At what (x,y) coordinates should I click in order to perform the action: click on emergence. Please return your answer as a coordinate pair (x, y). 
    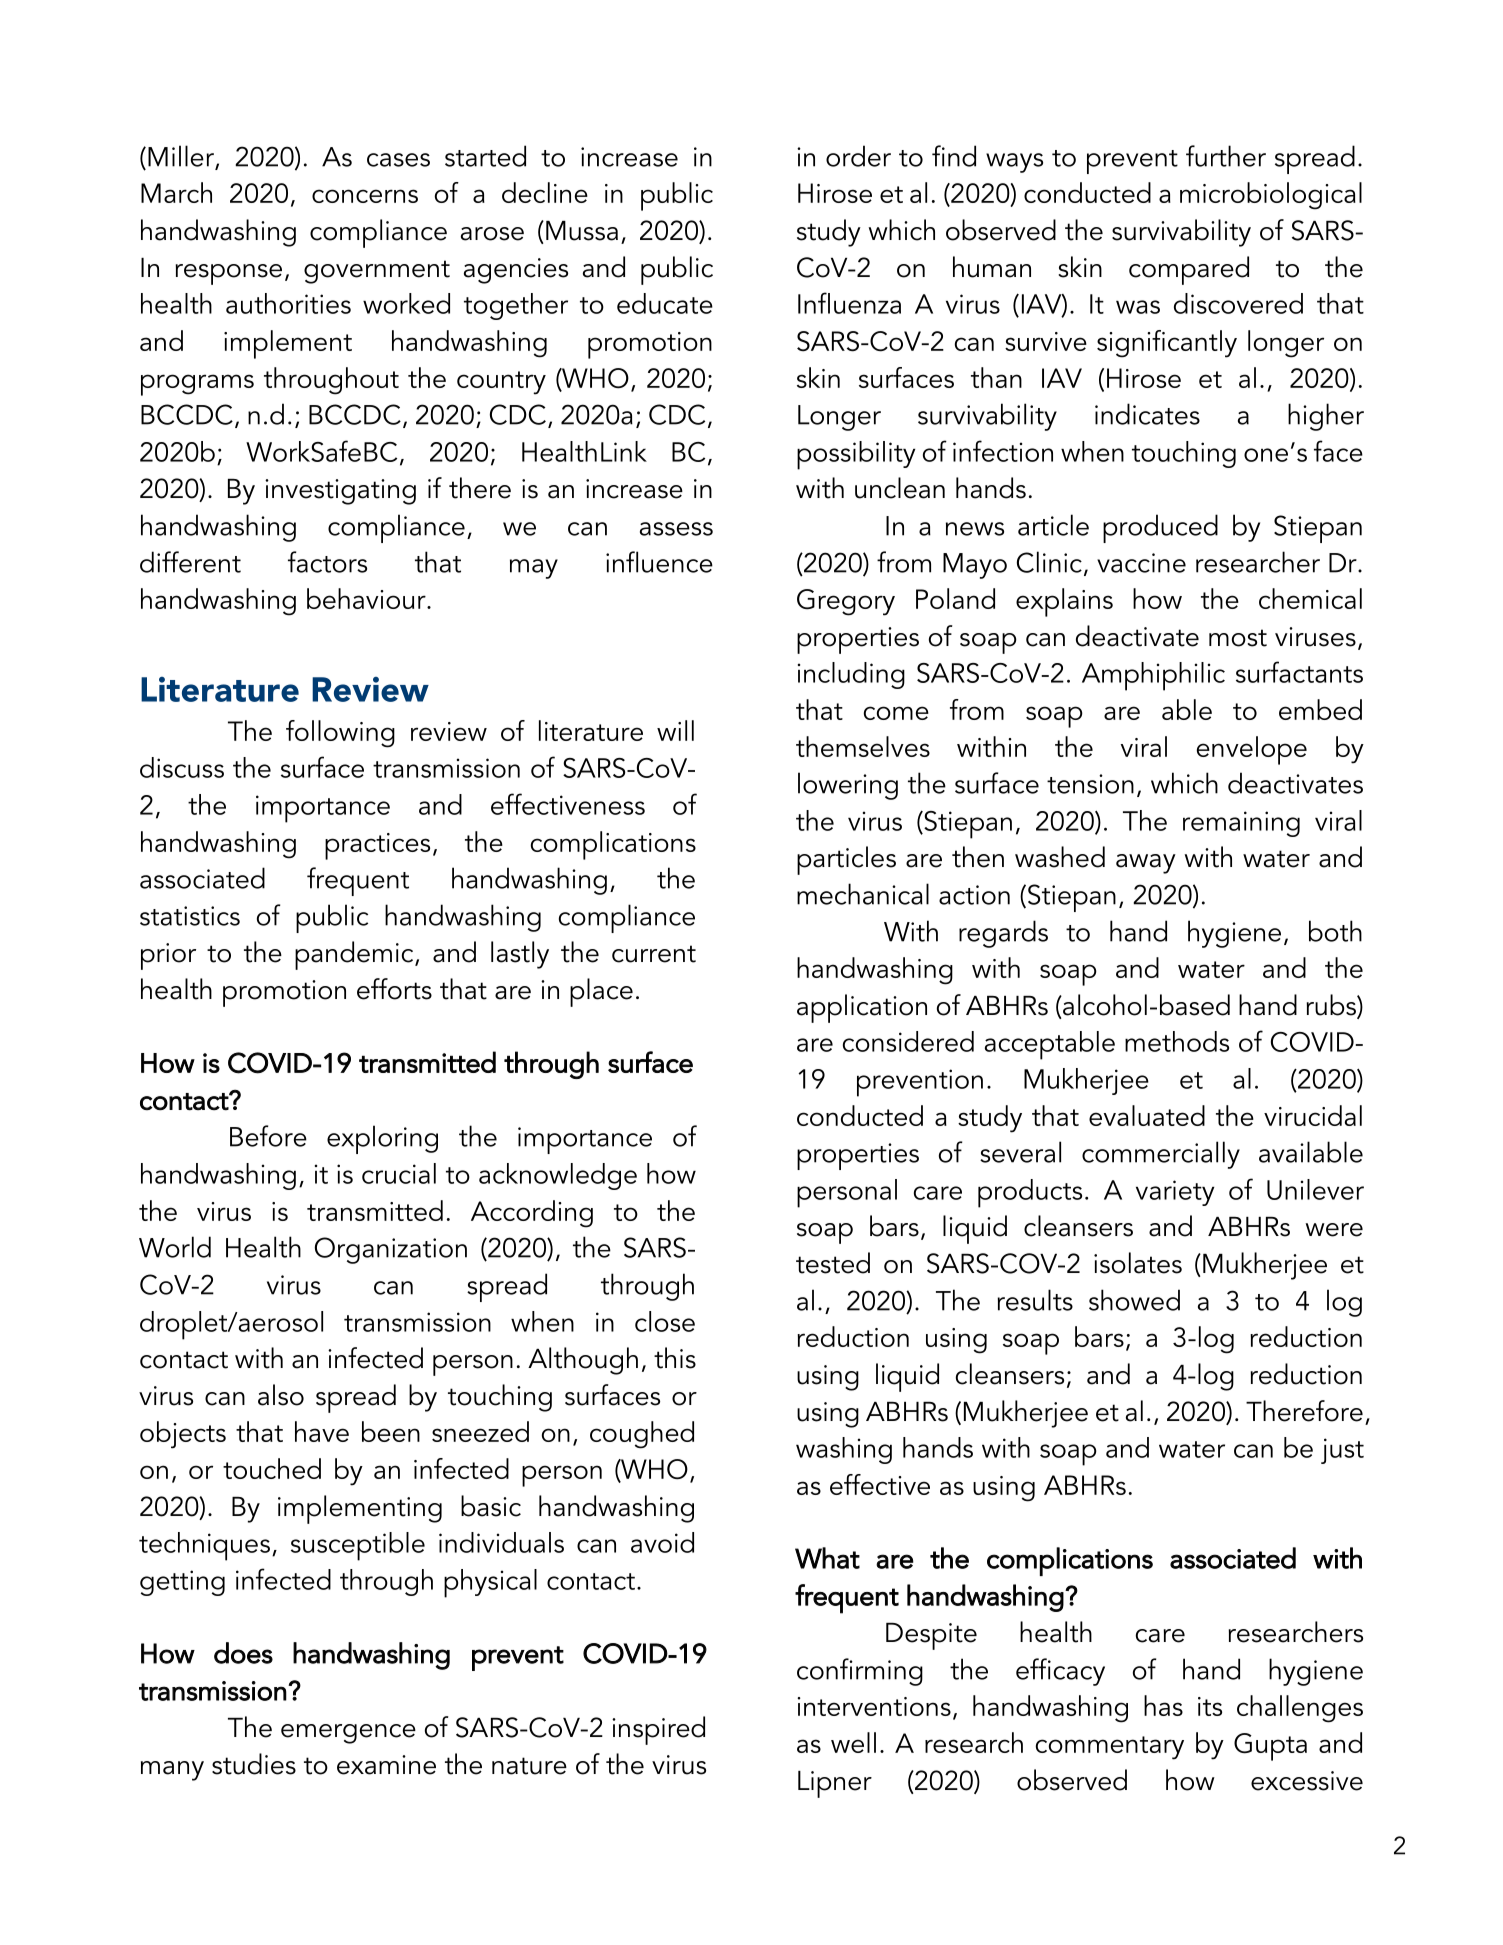
    Looking at the image, I should click on (348, 1734).
